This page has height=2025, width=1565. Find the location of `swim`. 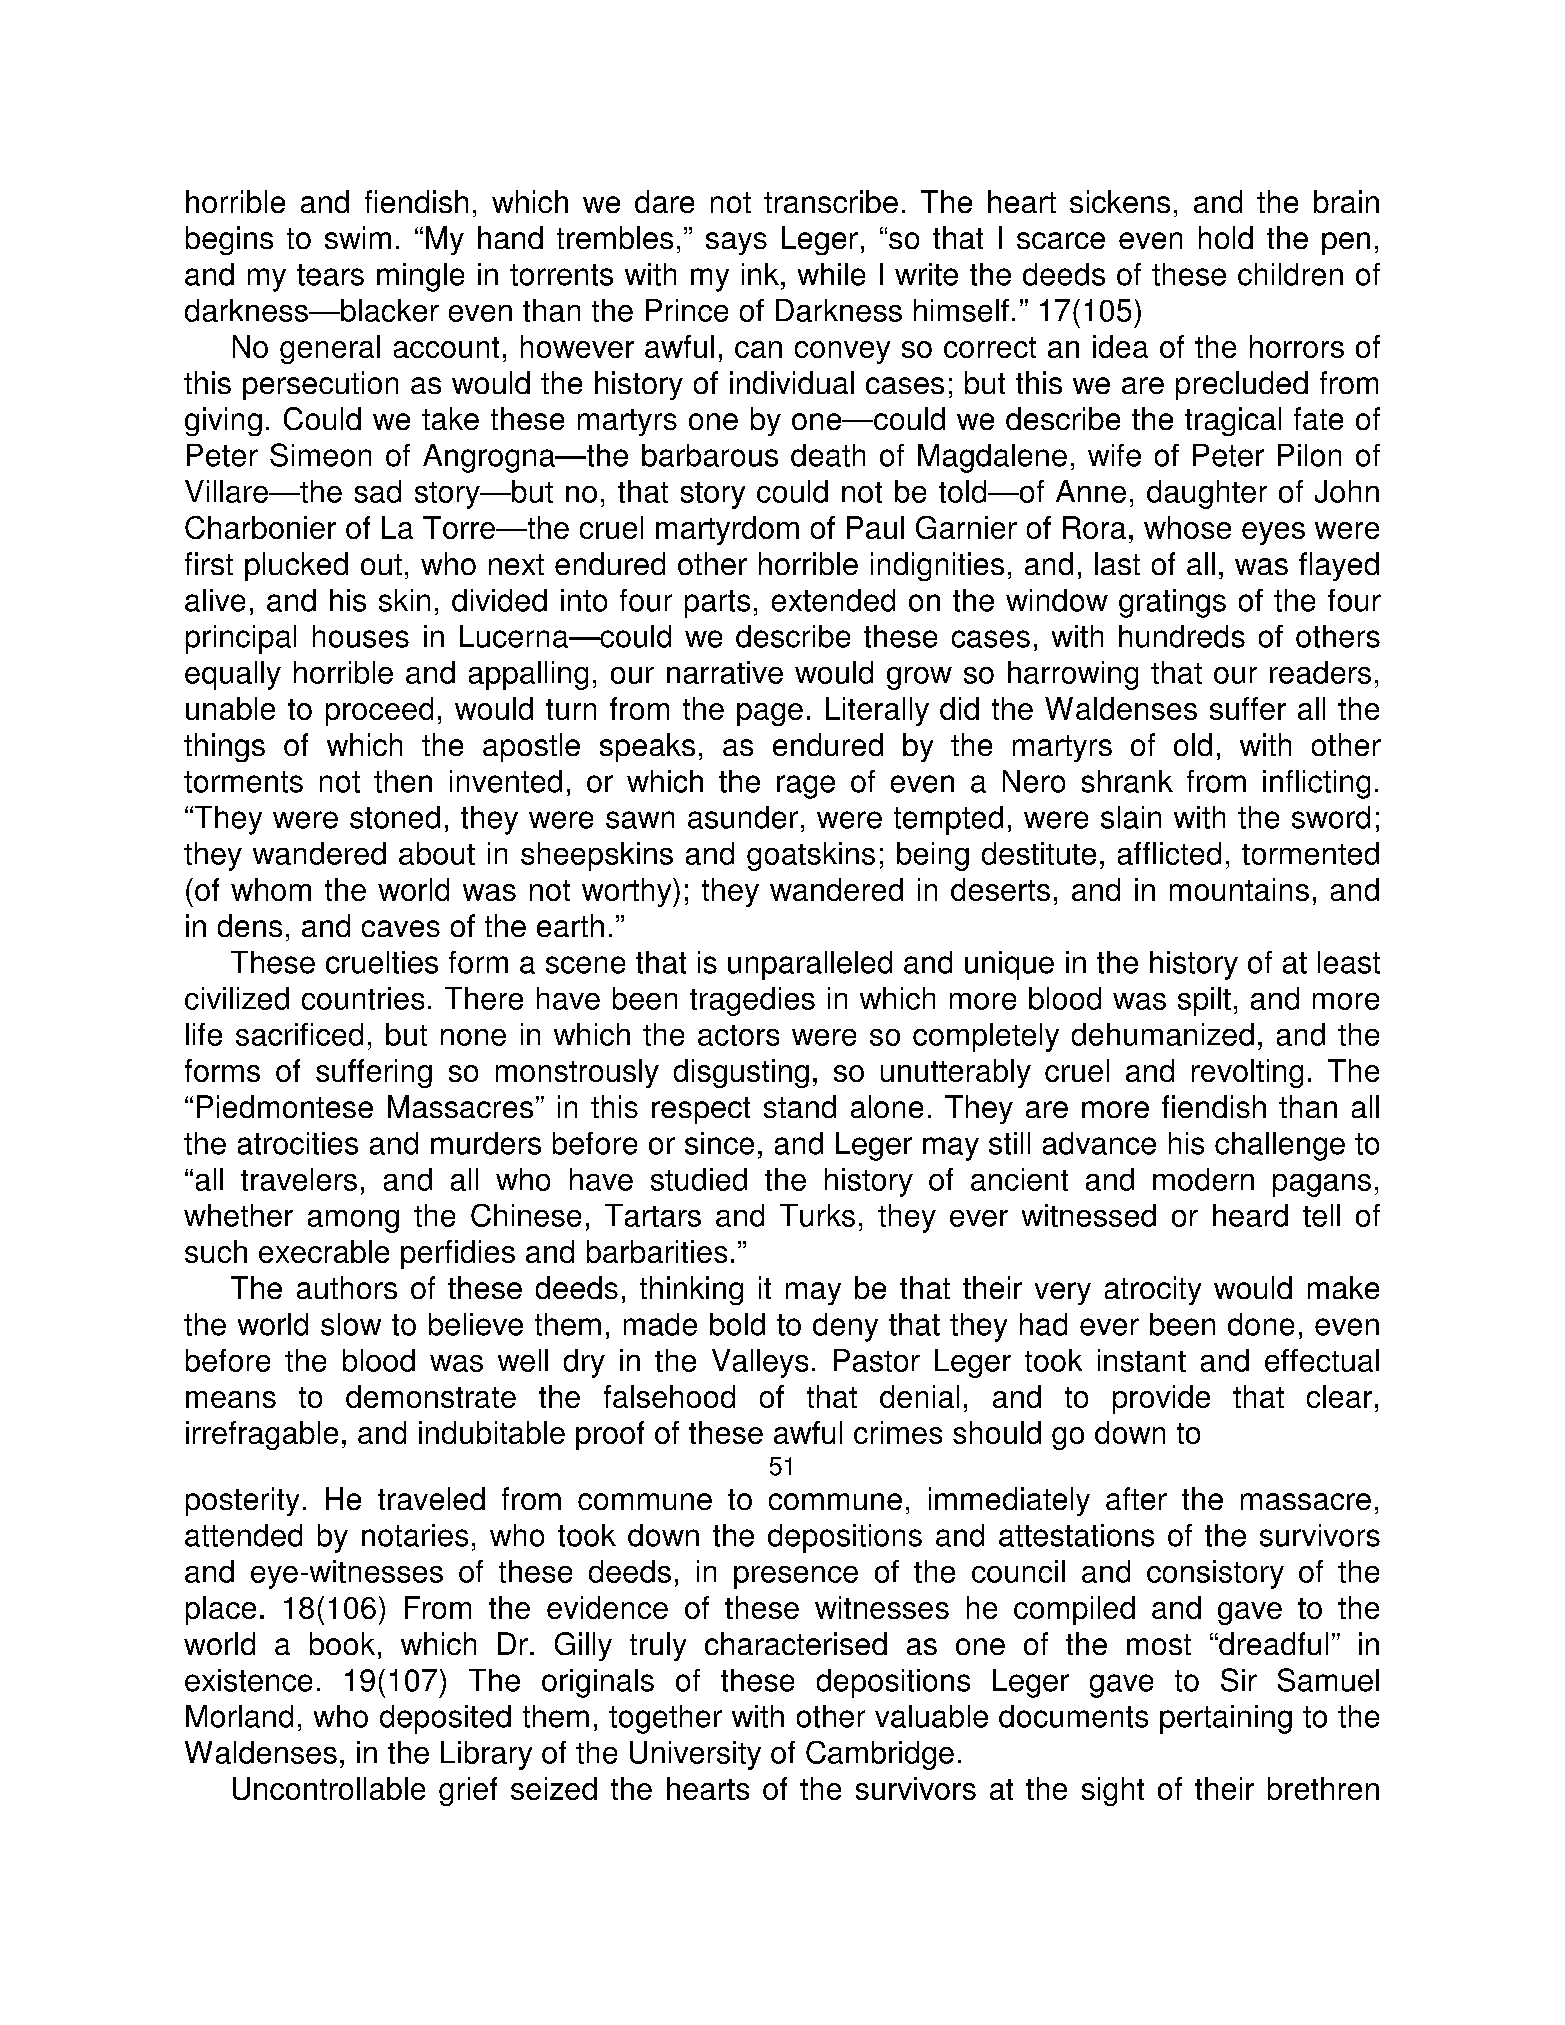

swim is located at coordinates (358, 237).
